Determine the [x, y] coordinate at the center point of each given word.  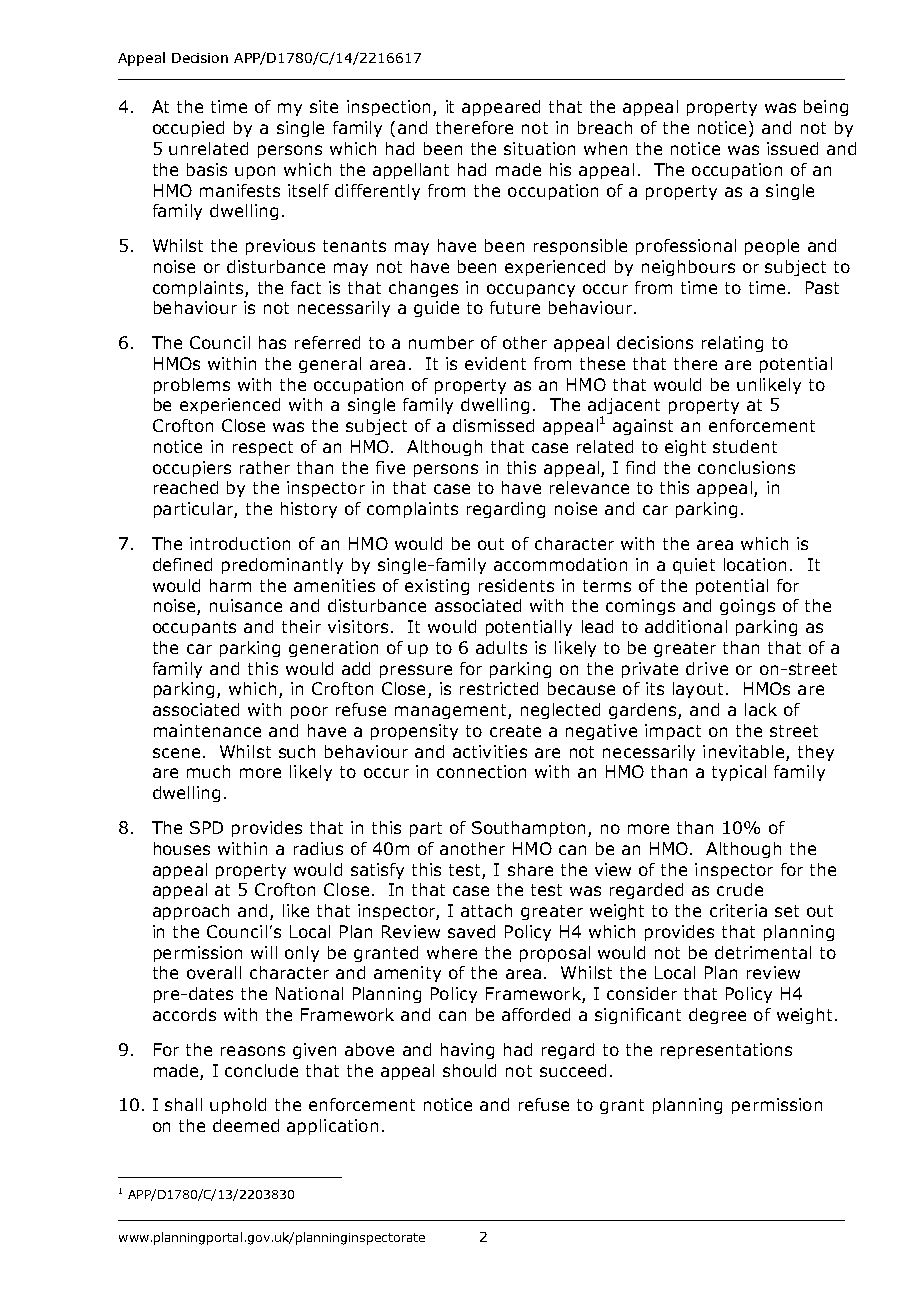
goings [747, 607]
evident [495, 363]
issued [792, 148]
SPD [206, 827]
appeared [501, 108]
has [272, 342]
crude [740, 889]
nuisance [246, 605]
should [469, 1070]
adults [501, 647]
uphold [238, 1106]
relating [732, 344]
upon [255, 172]
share [530, 869]
